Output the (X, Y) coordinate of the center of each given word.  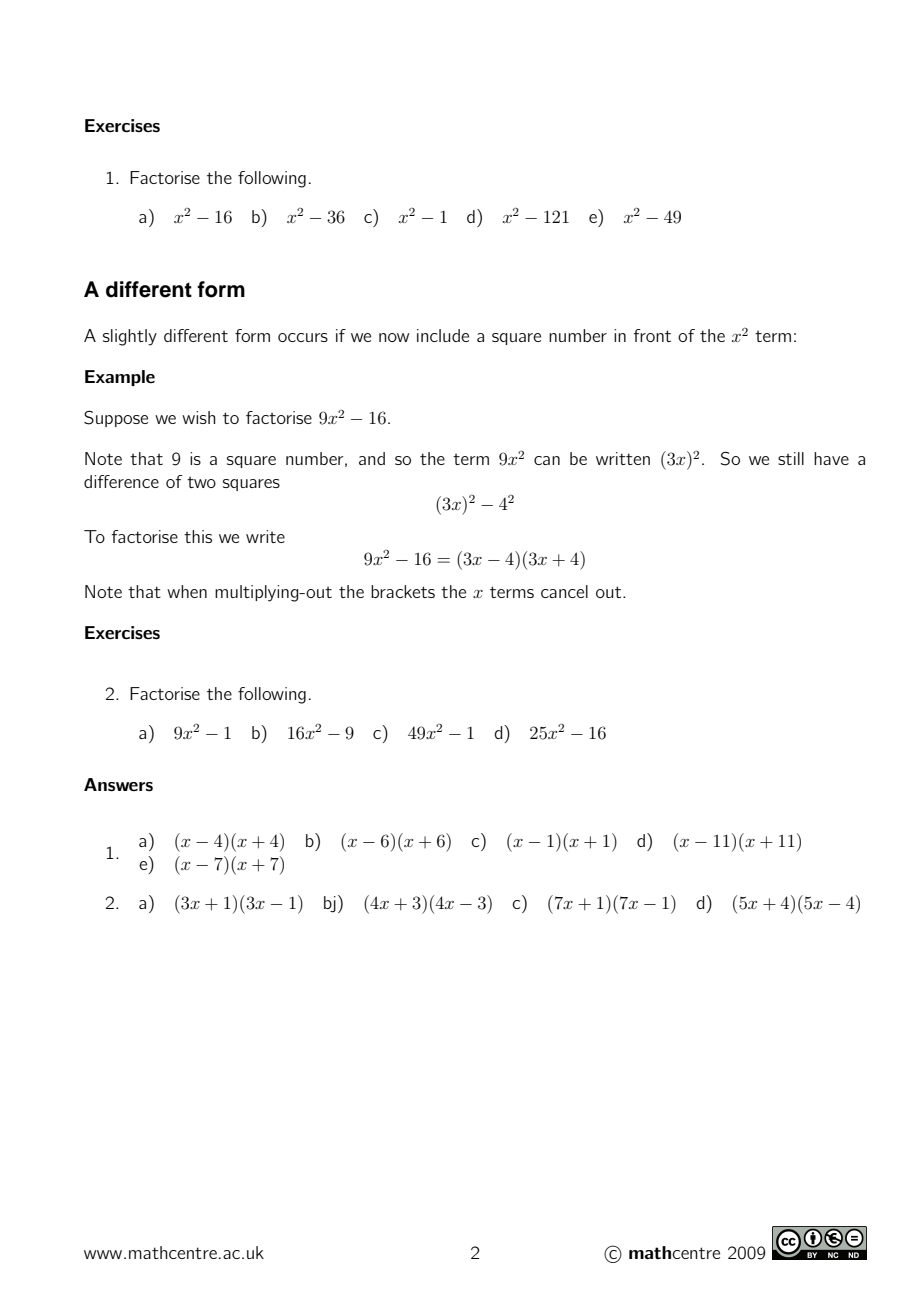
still (791, 458)
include (443, 335)
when (187, 591)
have (831, 458)
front (652, 335)
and (372, 458)
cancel (564, 591)
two (201, 482)
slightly (130, 337)
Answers (118, 785)
